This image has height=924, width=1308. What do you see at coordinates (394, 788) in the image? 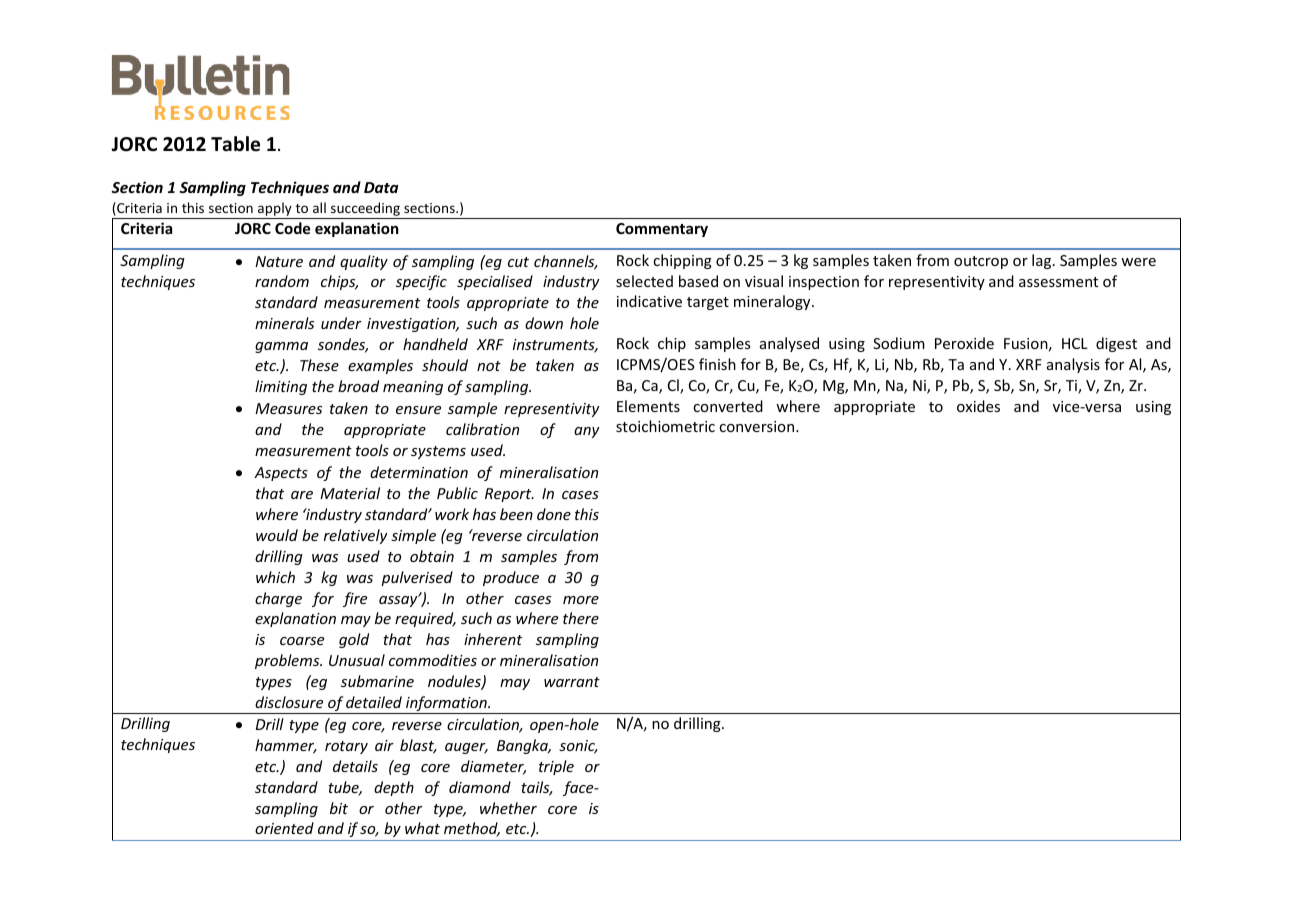
I see `depth` at bounding box center [394, 788].
